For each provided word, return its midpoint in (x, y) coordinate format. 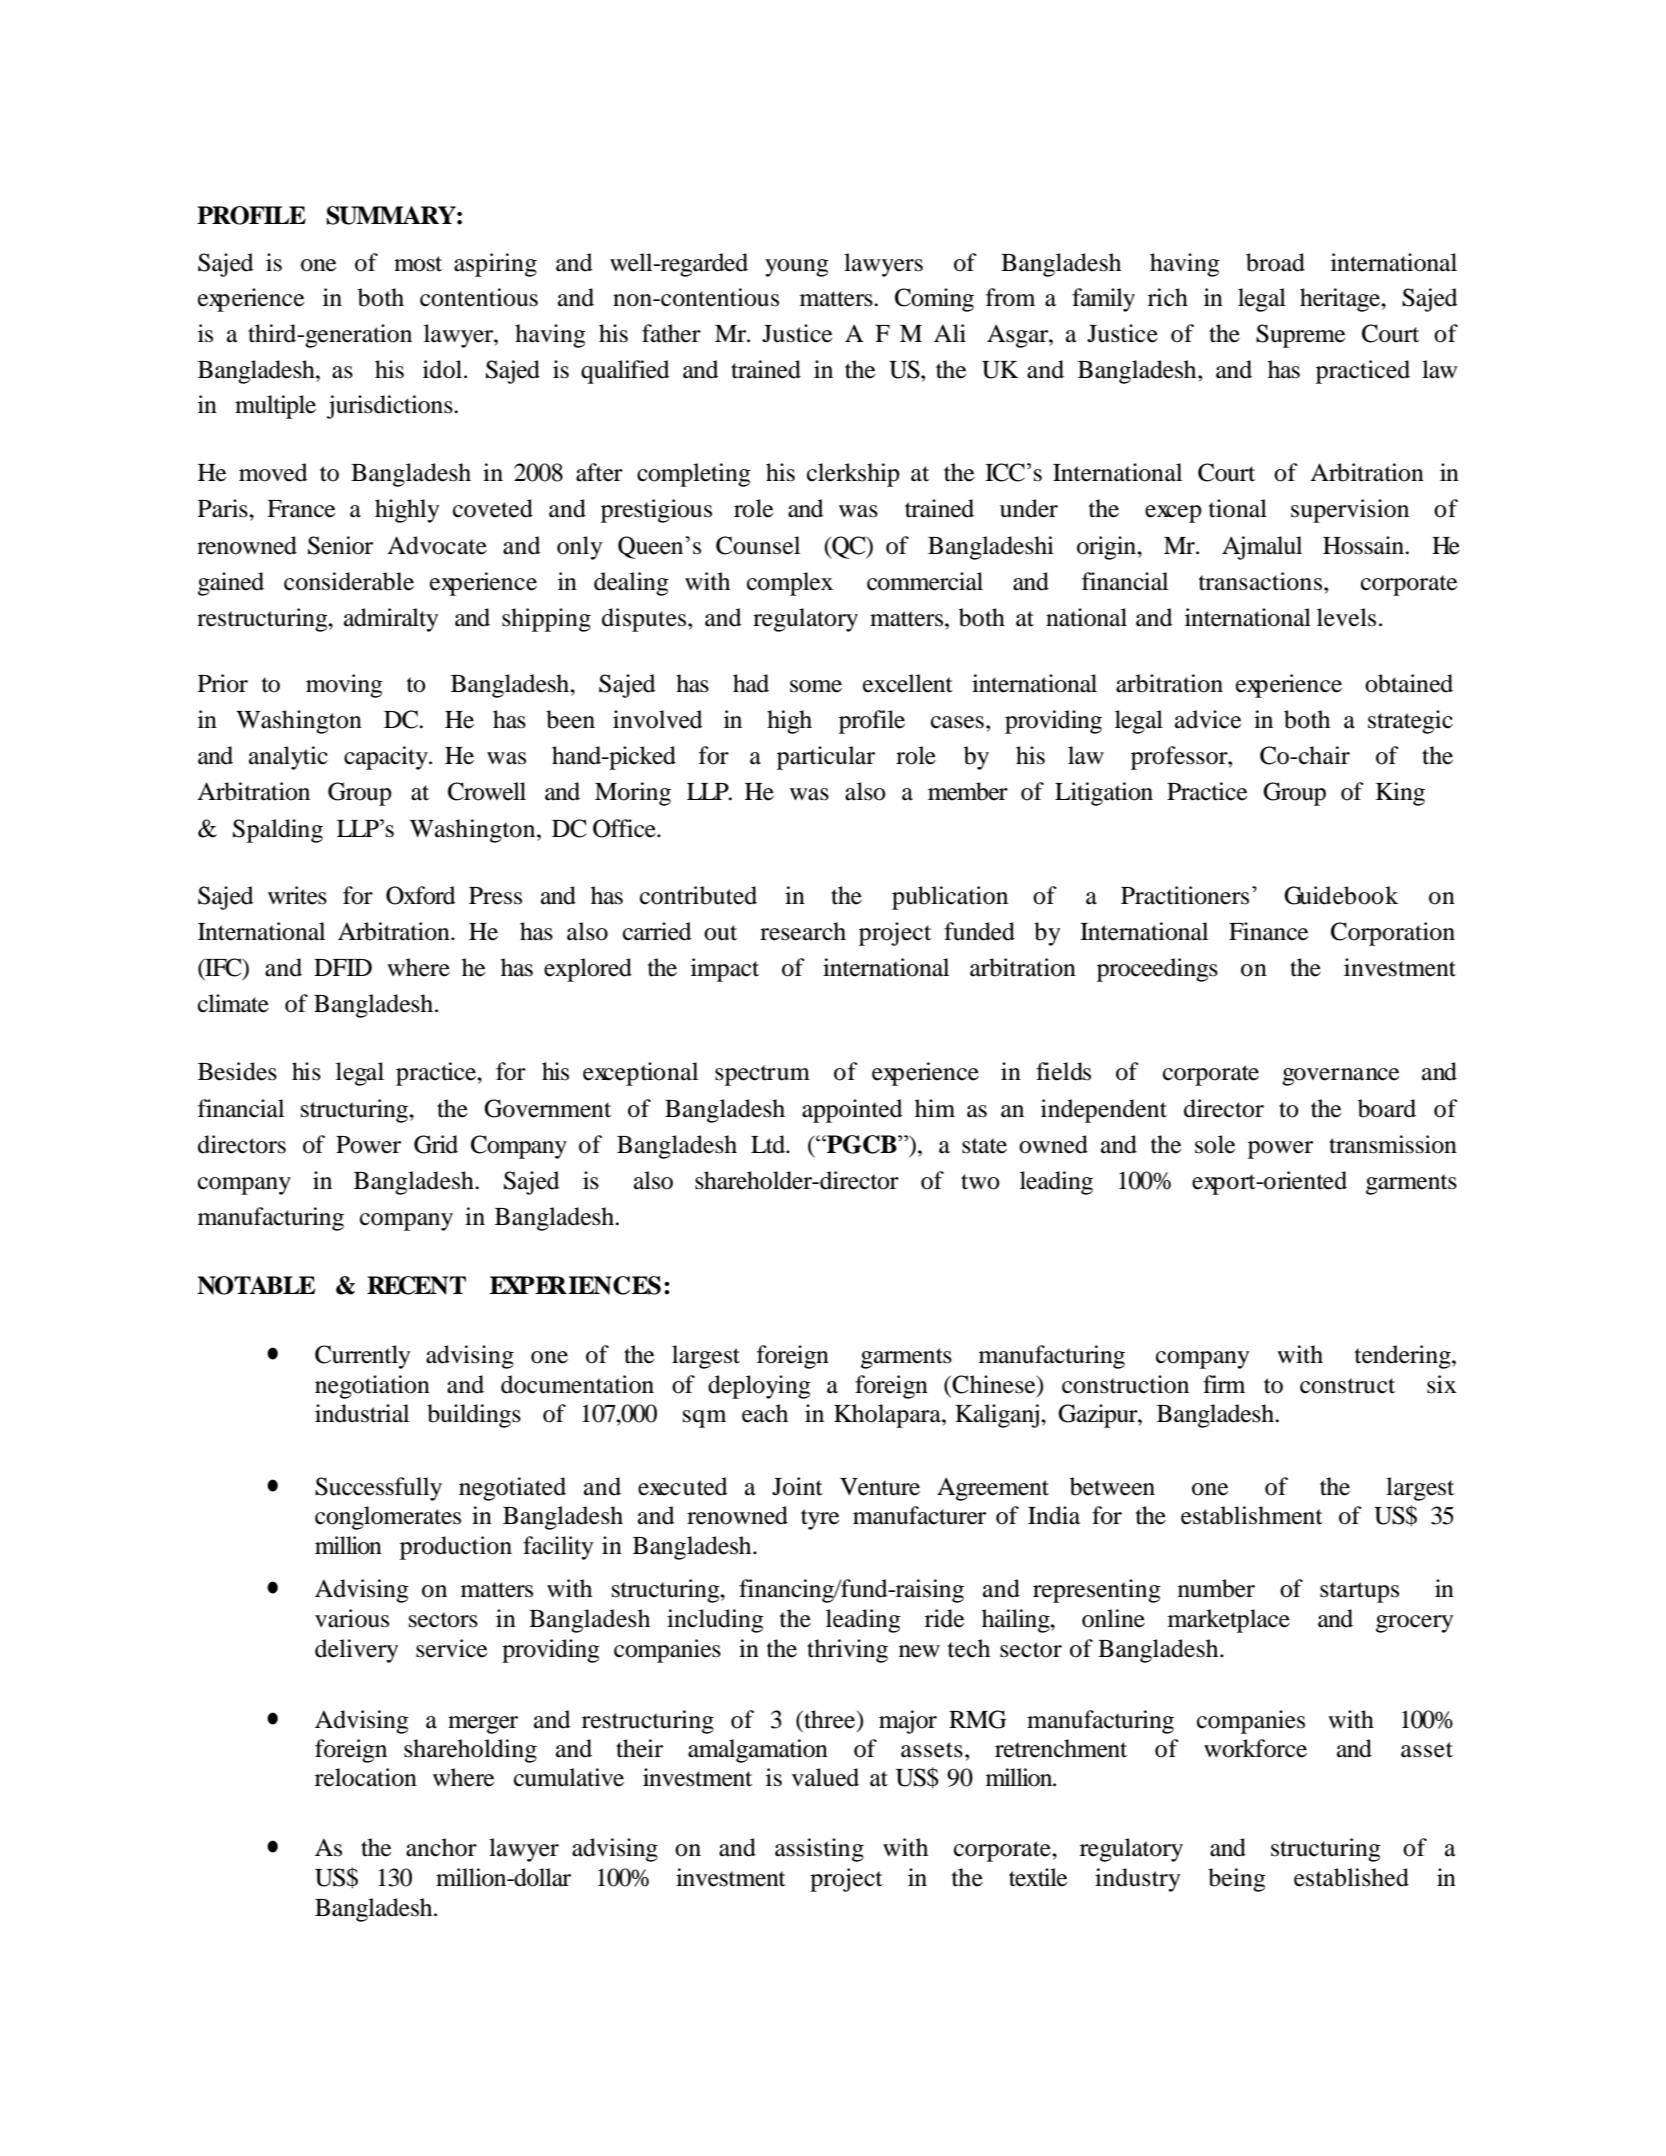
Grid (436, 1144)
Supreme (1300, 336)
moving (344, 686)
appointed (852, 1111)
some (816, 686)
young (797, 268)
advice (1208, 719)
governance (1340, 1077)
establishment (1252, 1515)
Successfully (378, 1489)
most (418, 264)
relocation (366, 1777)
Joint (797, 1486)
